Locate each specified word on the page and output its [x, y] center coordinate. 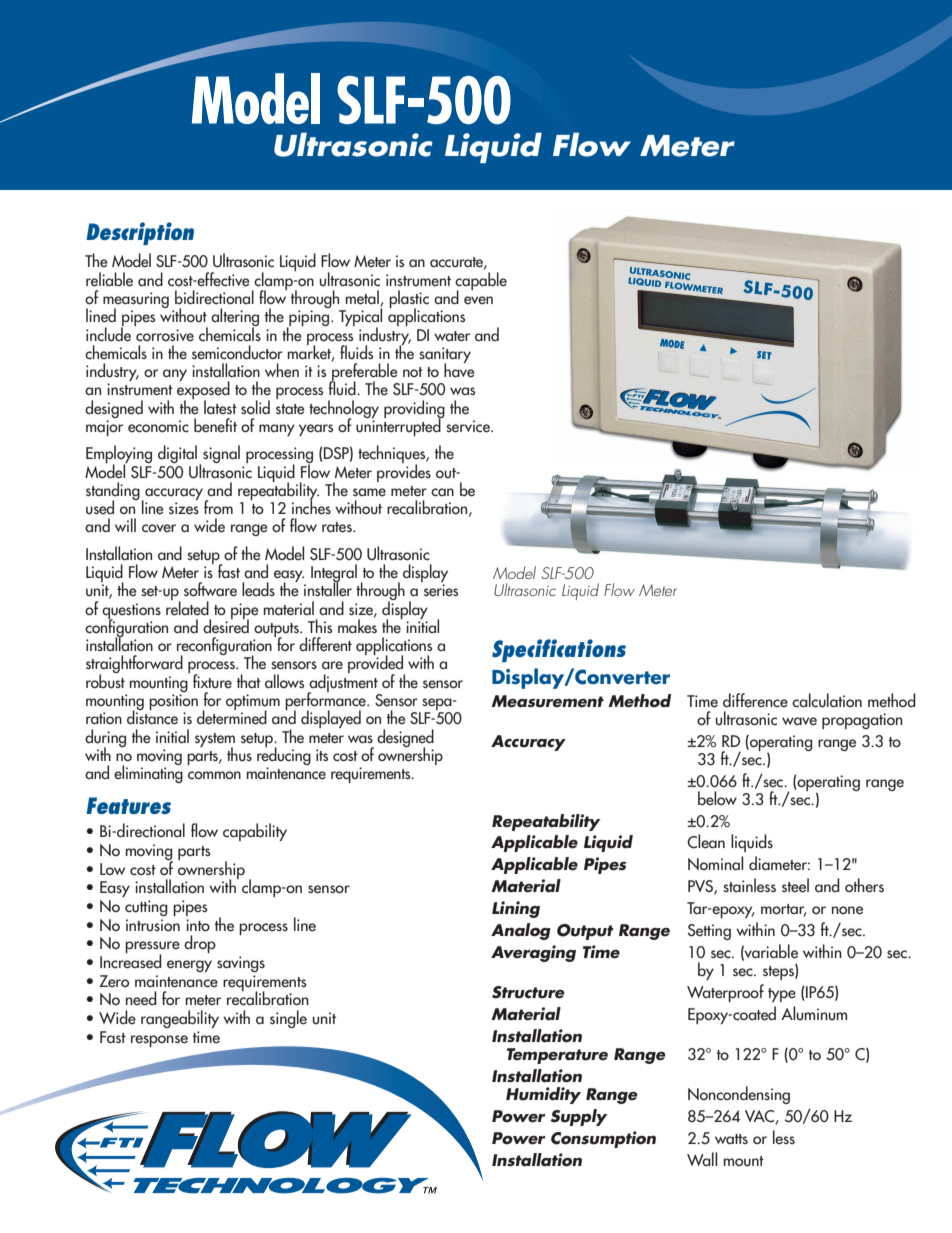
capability [255, 832]
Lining [516, 909]
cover [159, 528]
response [159, 1041]
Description [140, 233]
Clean [706, 841]
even [478, 300]
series [441, 590]
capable [481, 282]
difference [755, 700]
